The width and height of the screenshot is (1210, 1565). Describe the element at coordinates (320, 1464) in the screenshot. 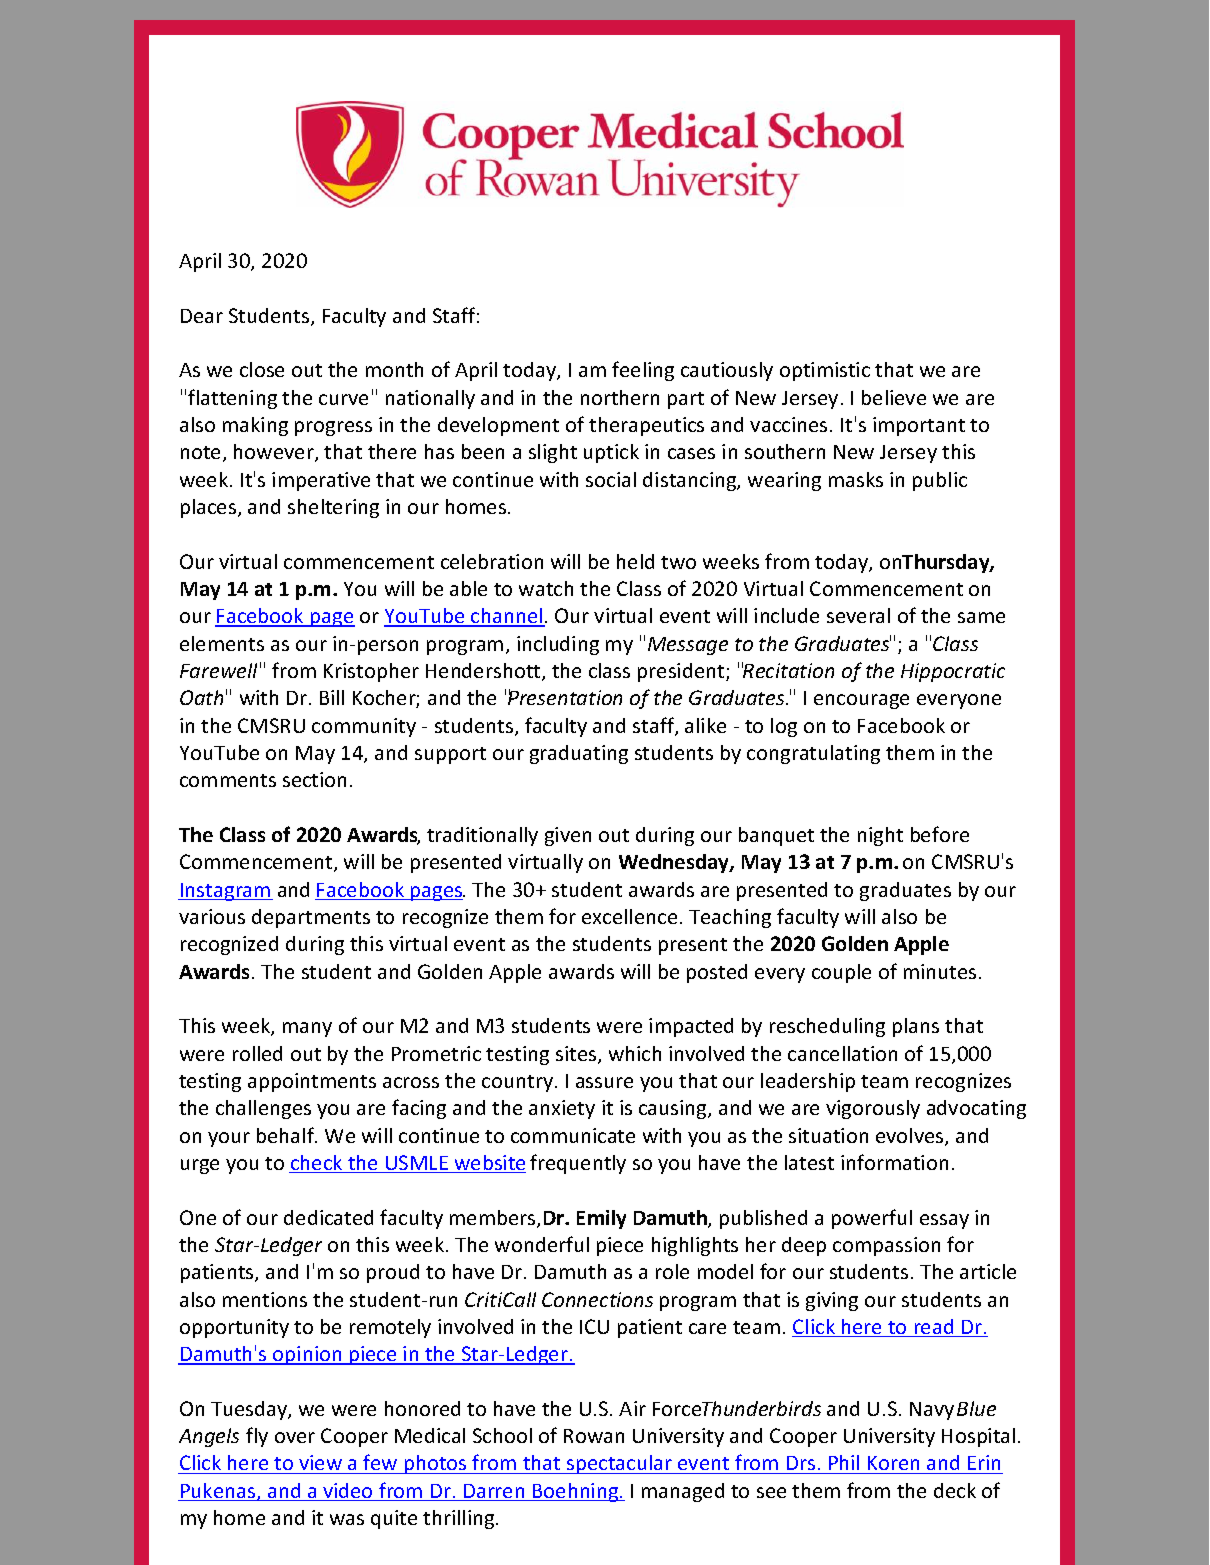

I see `view` at that location.
